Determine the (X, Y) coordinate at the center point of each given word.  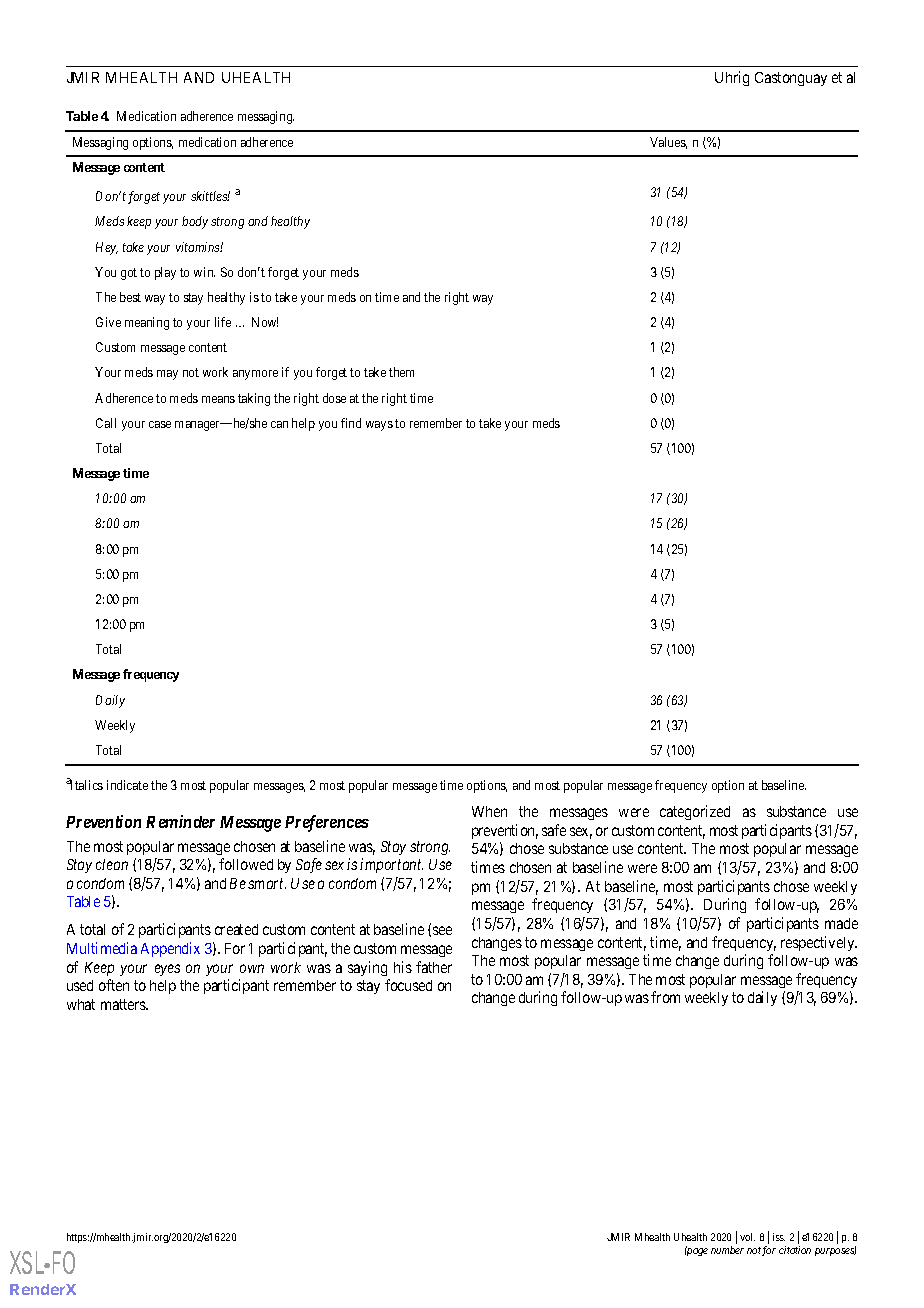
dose (334, 398)
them (401, 372)
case (160, 424)
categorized (695, 812)
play (165, 273)
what (81, 1004)
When (489, 811)
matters (124, 1004)
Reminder (180, 821)
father (434, 967)
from (665, 997)
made (841, 923)
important (391, 865)
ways (379, 426)
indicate (127, 785)
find (351, 423)
